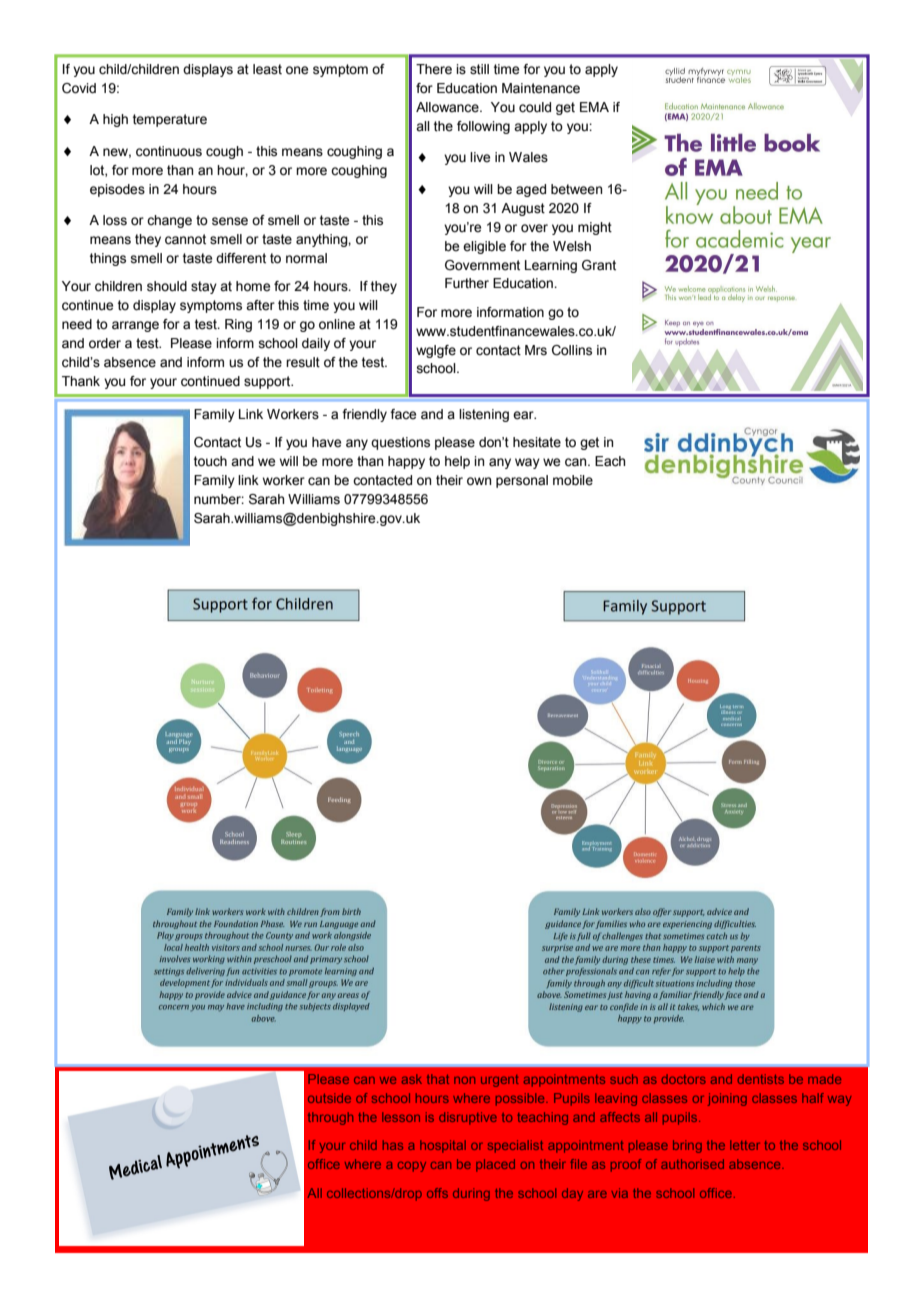 This screenshot has height=1309, width=924. What do you see at coordinates (573, 480) in the screenshot?
I see `mobile` at bounding box center [573, 480].
